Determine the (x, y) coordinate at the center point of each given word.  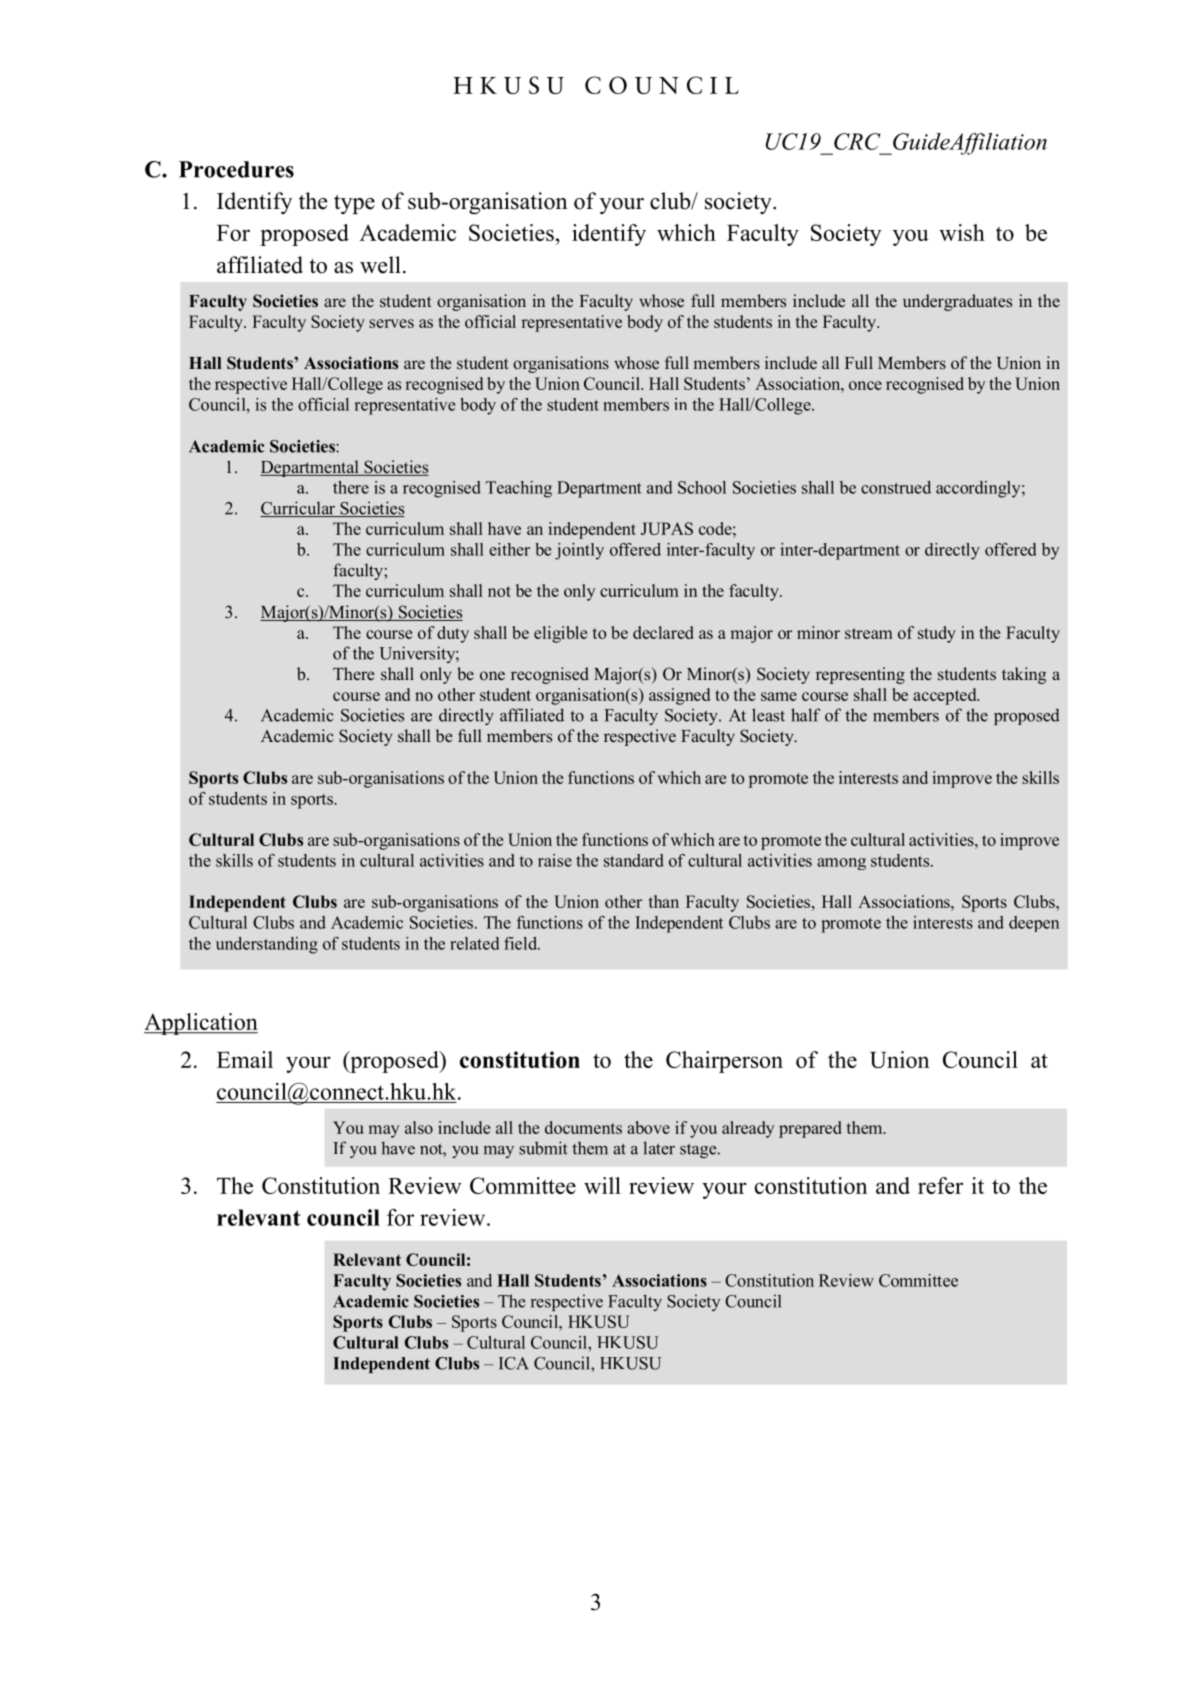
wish (962, 232)
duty (453, 634)
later (659, 1148)
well (380, 265)
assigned (679, 696)
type (354, 204)
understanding (267, 945)
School (702, 487)
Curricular (299, 509)
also (419, 1127)
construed (896, 487)
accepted (946, 696)
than (664, 901)
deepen (1034, 924)
